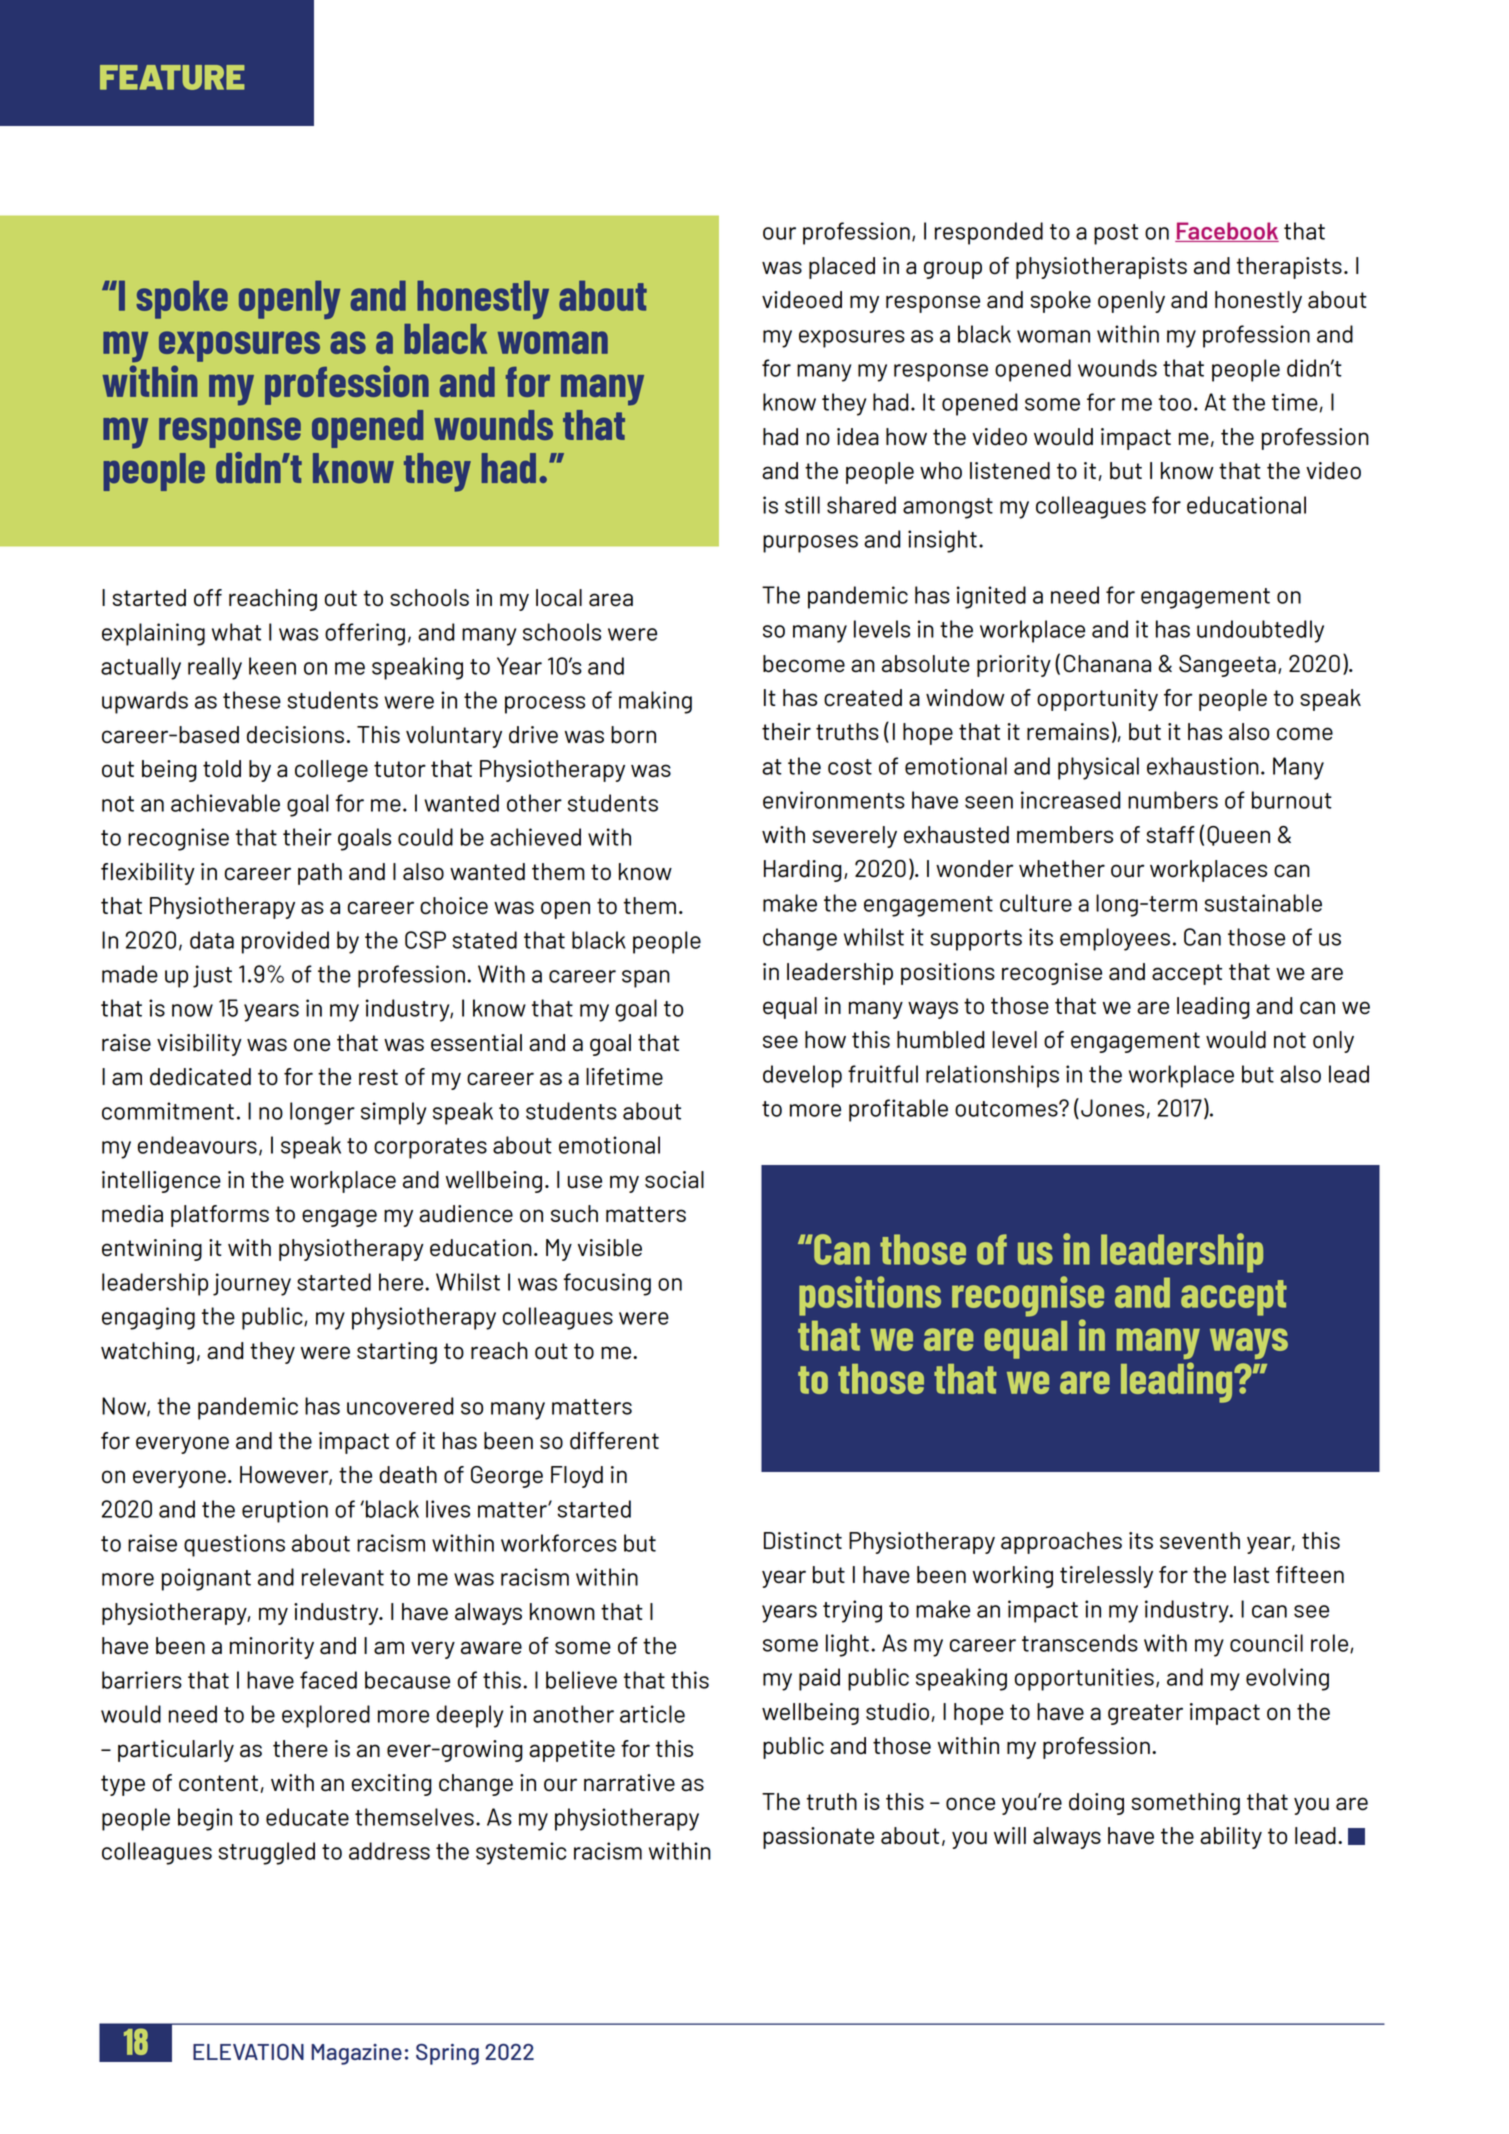 Image resolution: width=1509 pixels, height=2134 pixels. I want to click on dedicated, so click(200, 1077).
